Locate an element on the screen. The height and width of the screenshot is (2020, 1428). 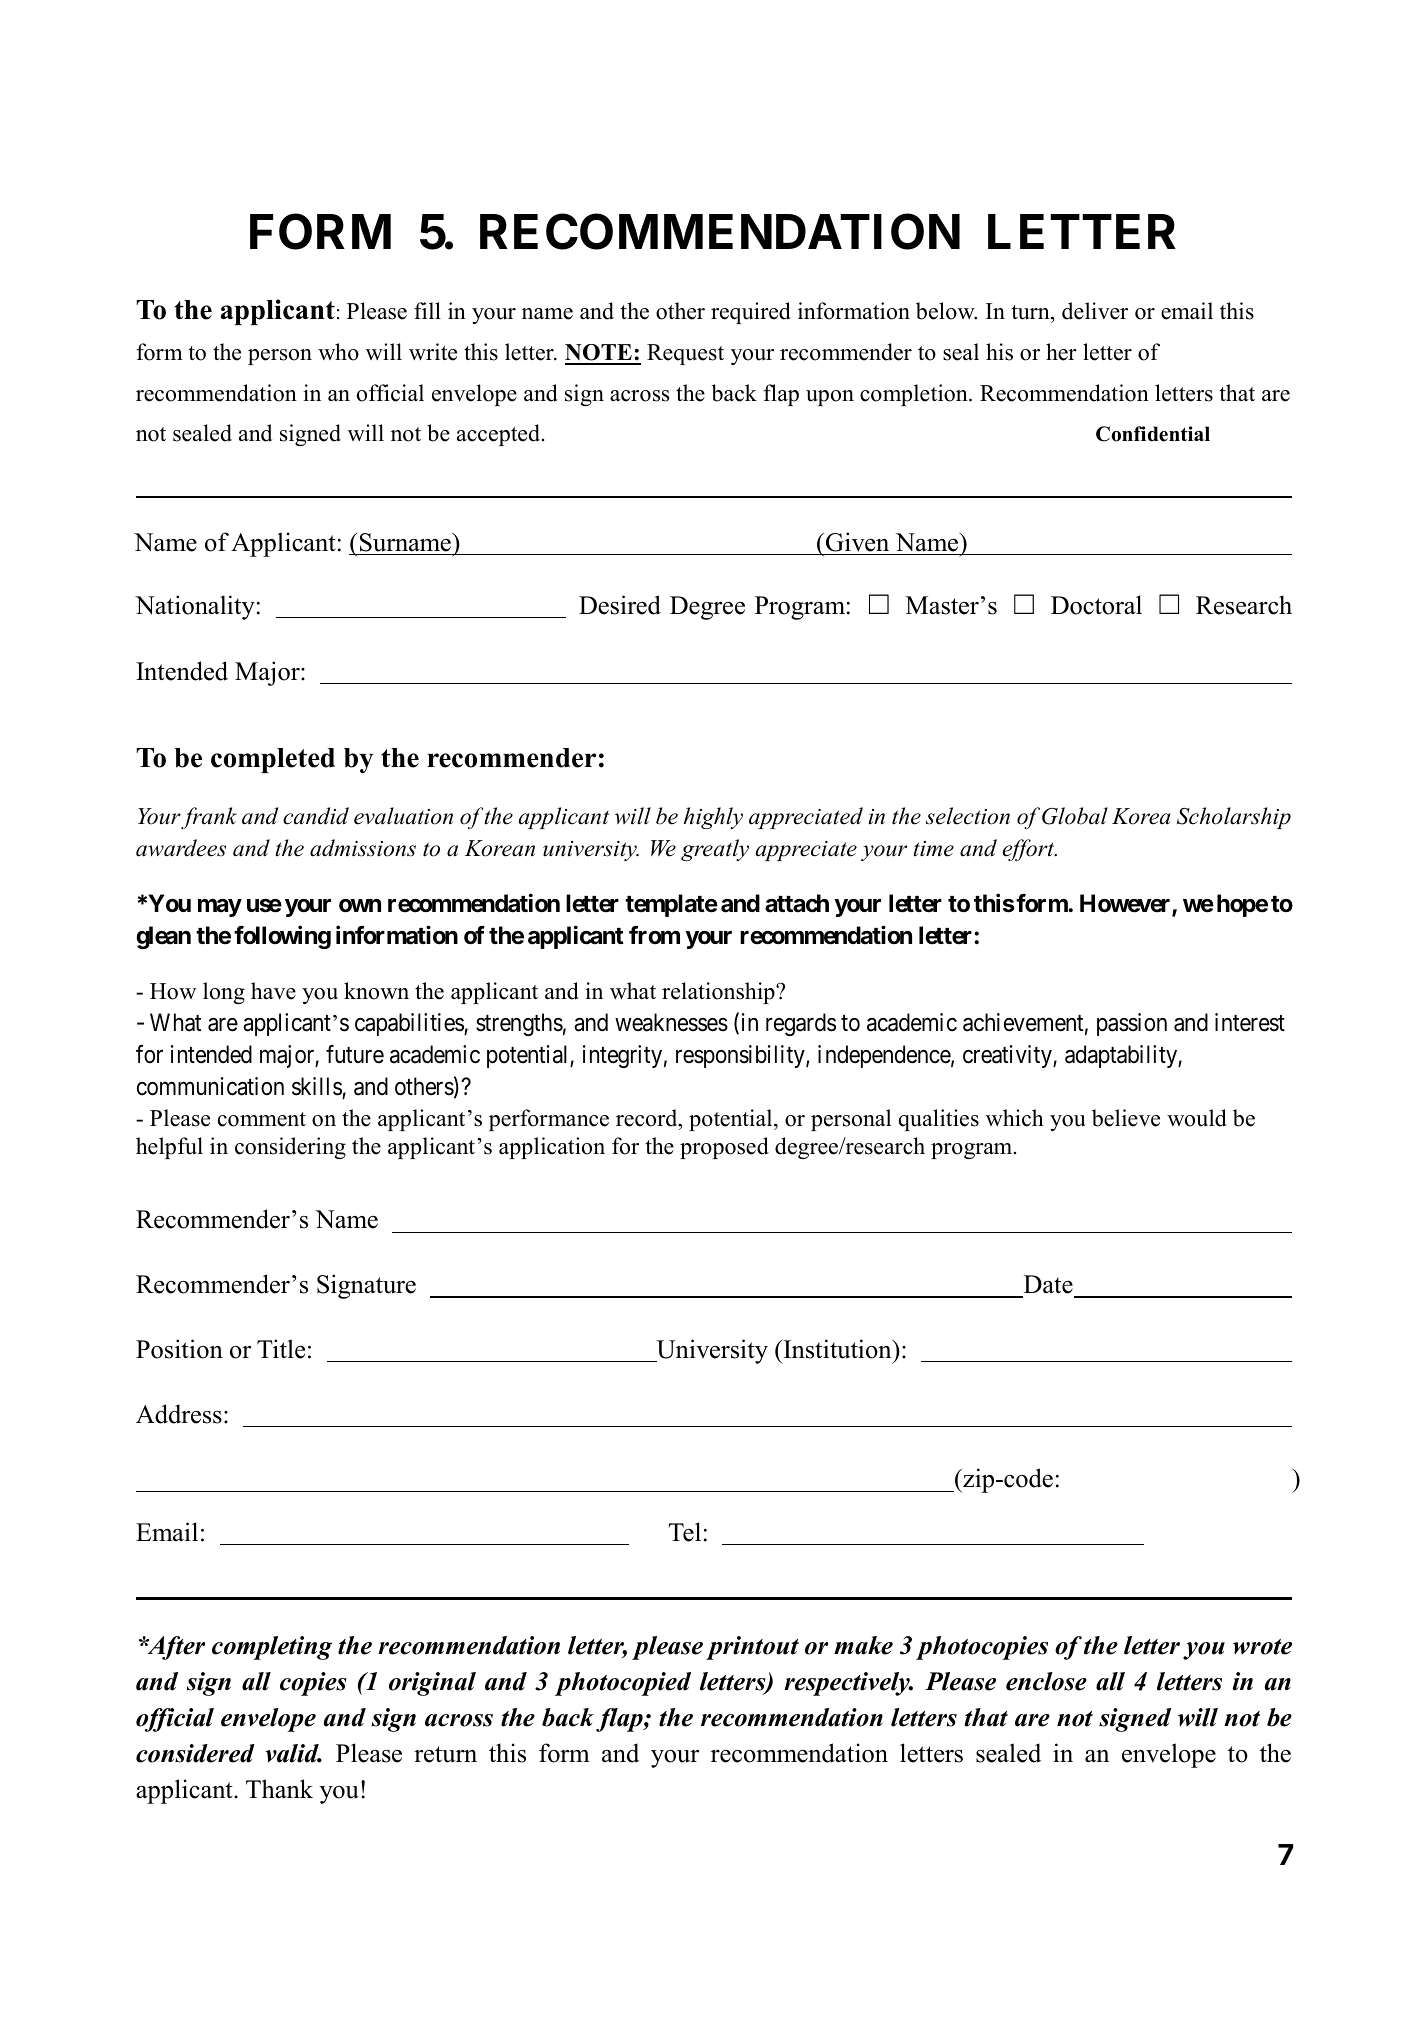
who is located at coordinates (338, 352).
